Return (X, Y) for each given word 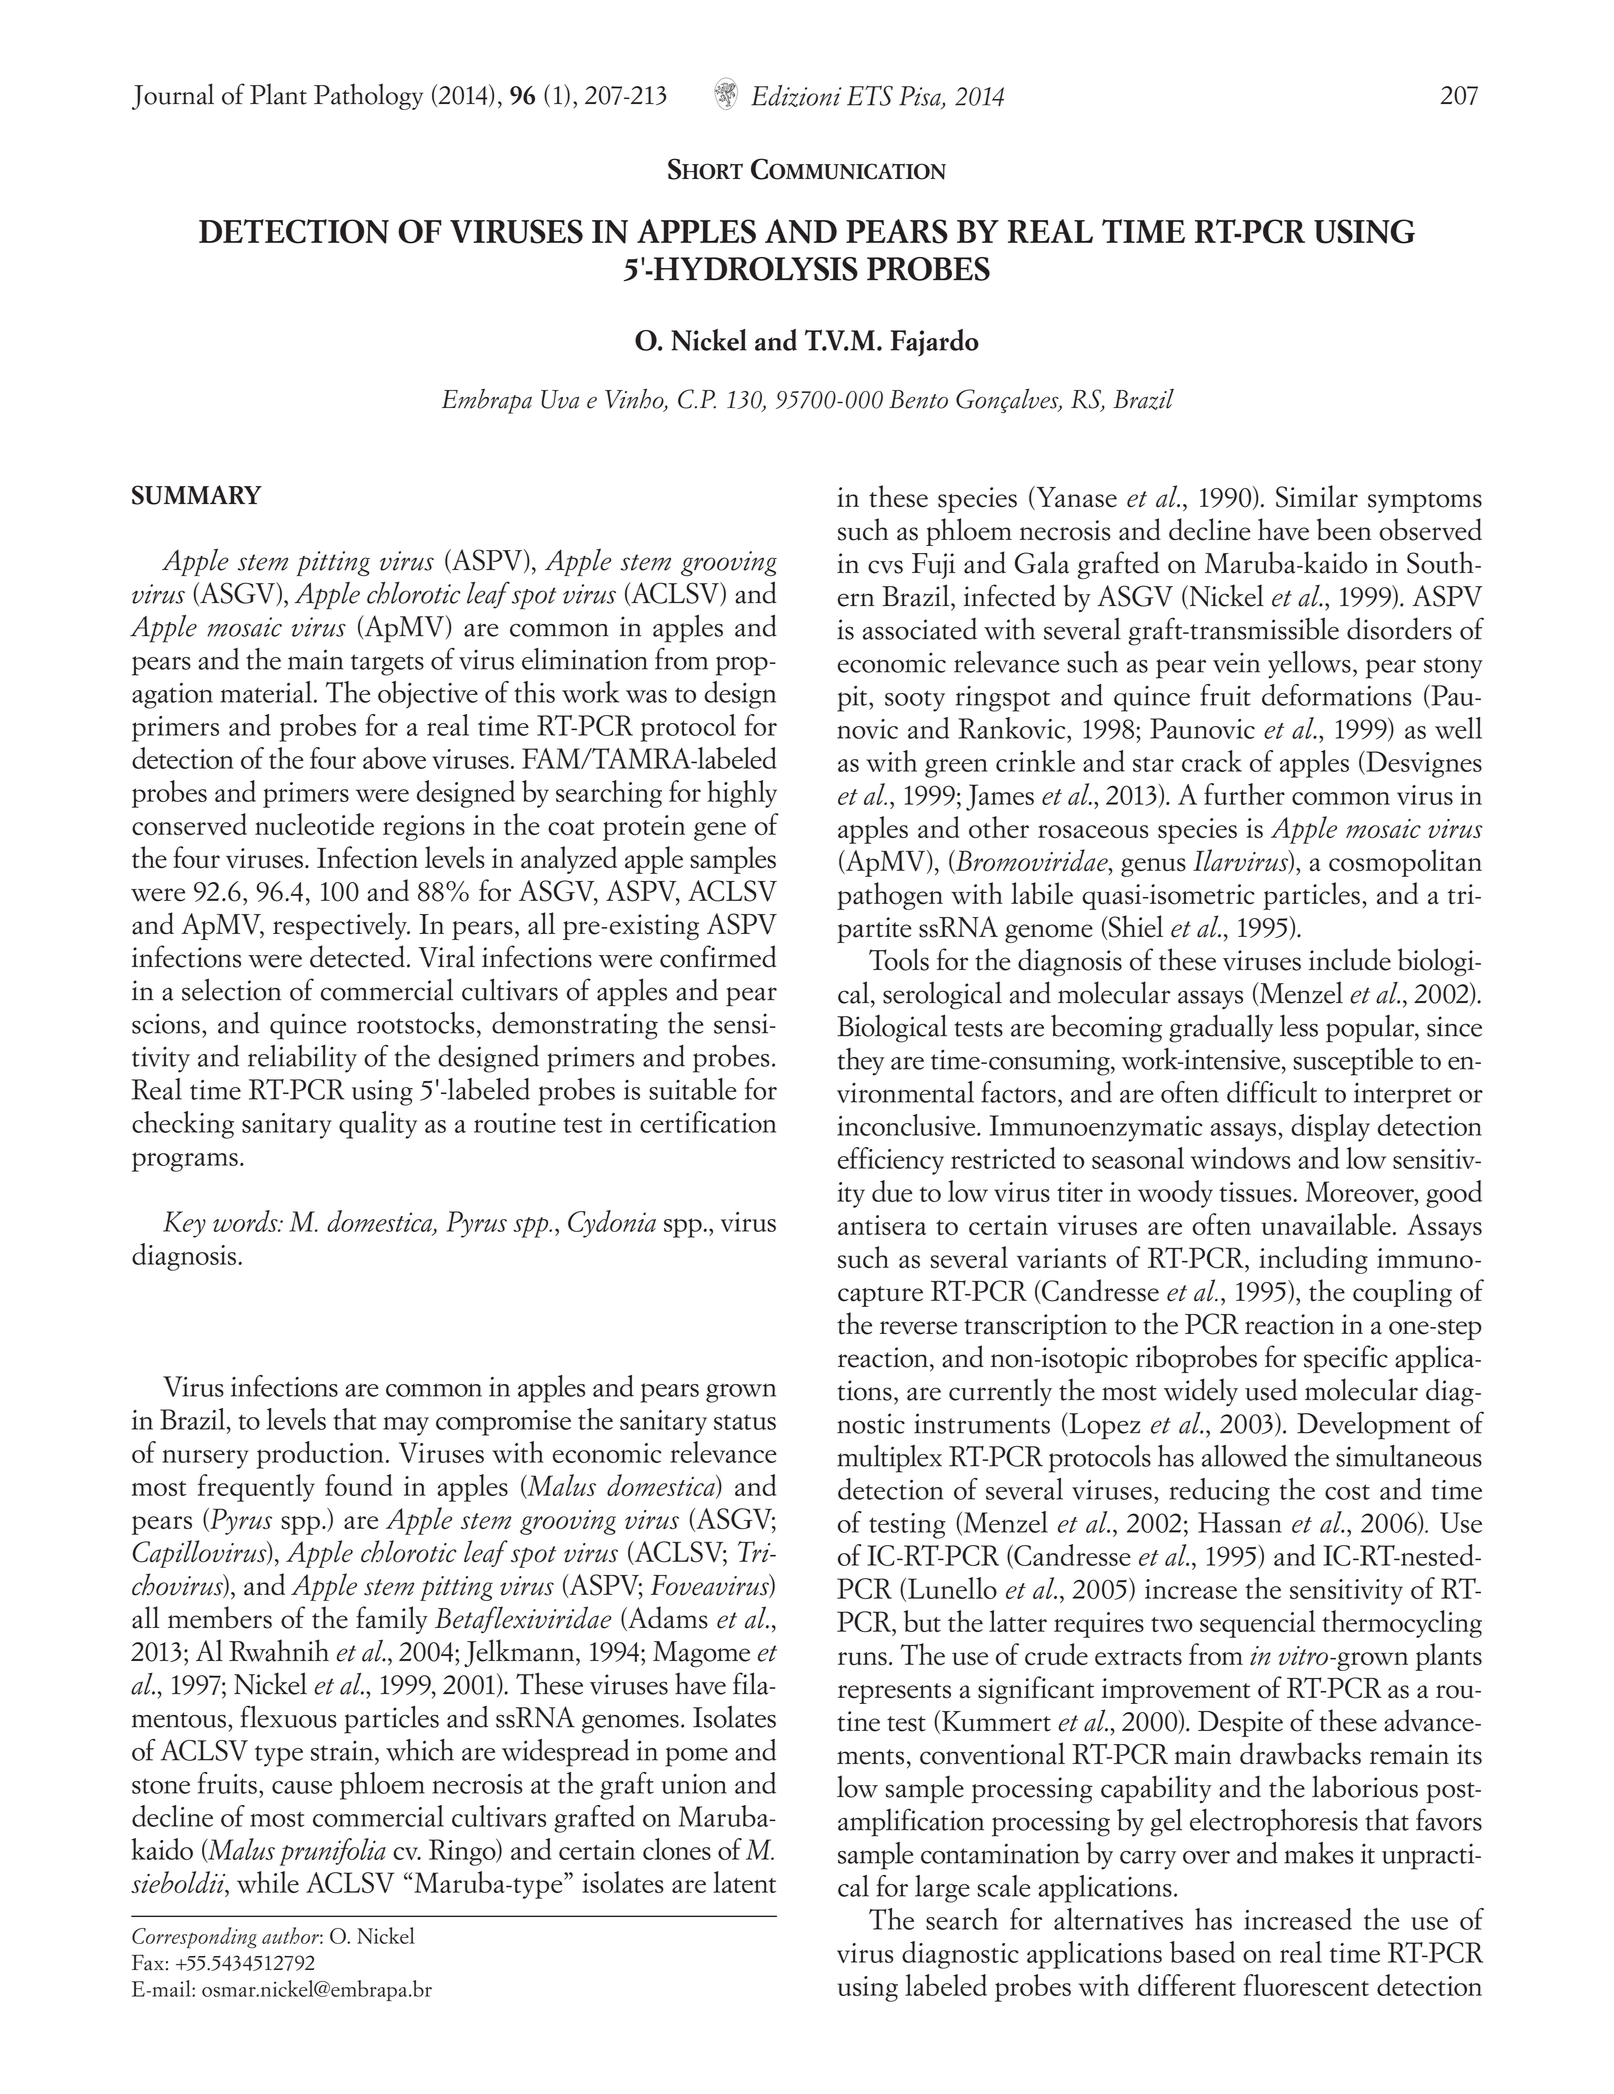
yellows (1309, 665)
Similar (1317, 496)
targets (387, 665)
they (860, 1062)
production (320, 1455)
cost (1347, 1492)
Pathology (368, 96)
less (1299, 1026)
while (268, 1882)
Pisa (921, 97)
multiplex (889, 1459)
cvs (885, 567)
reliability (302, 1059)
